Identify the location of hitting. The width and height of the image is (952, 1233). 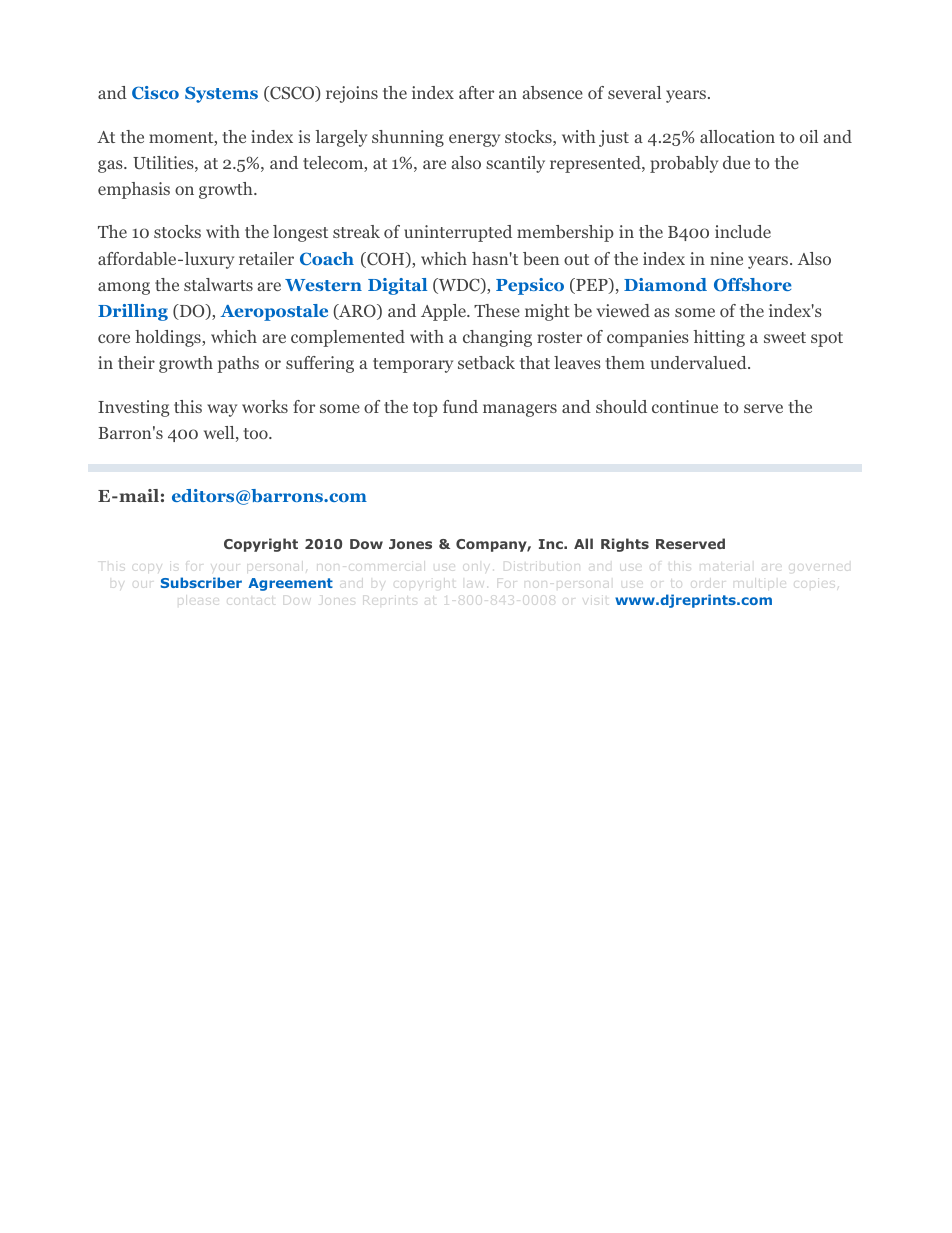
(719, 338).
